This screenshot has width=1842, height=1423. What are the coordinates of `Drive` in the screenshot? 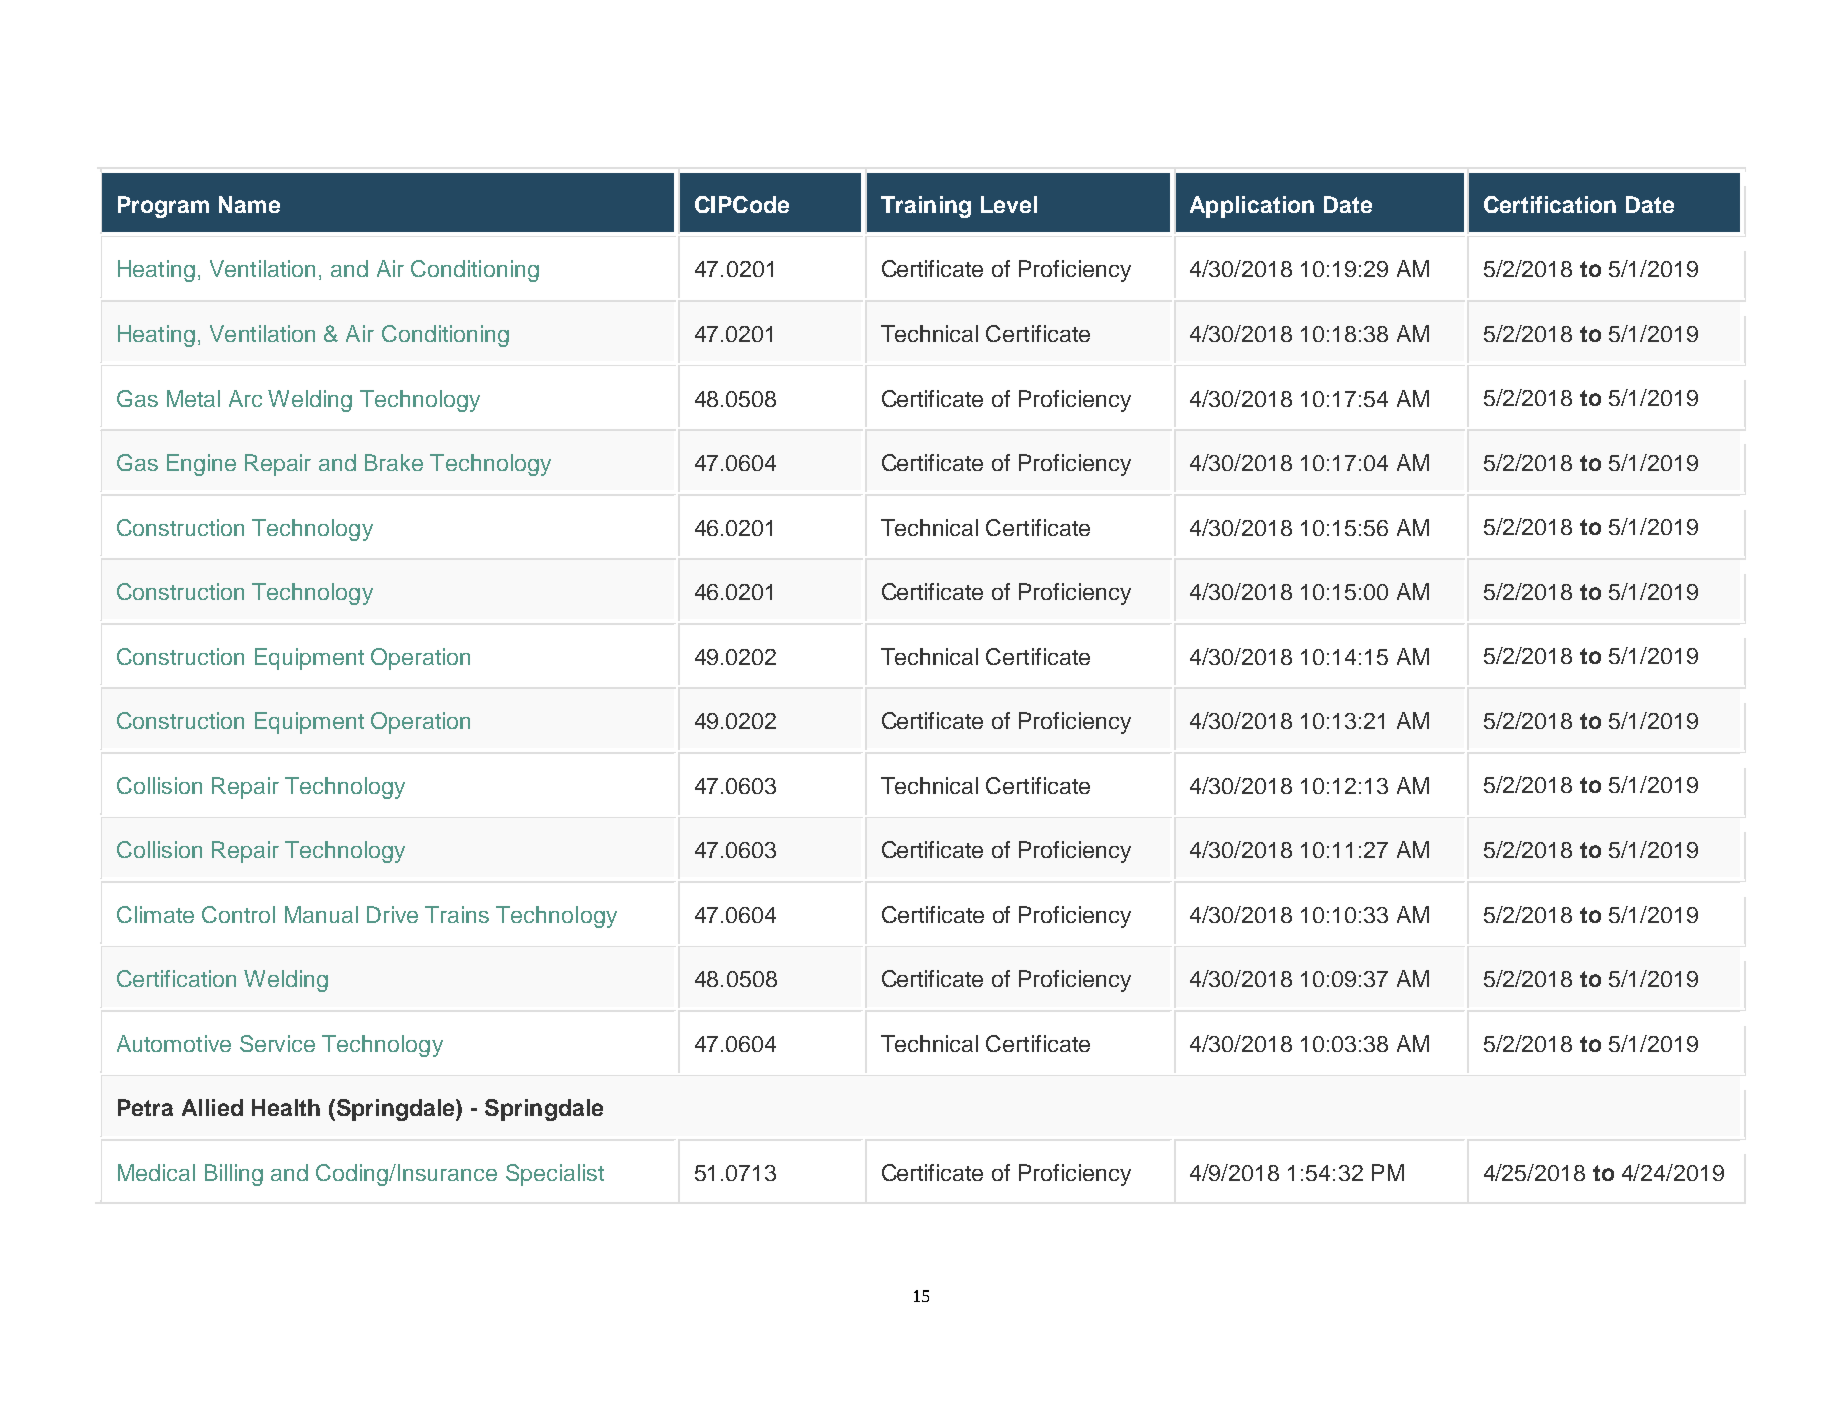 It's located at (392, 914).
